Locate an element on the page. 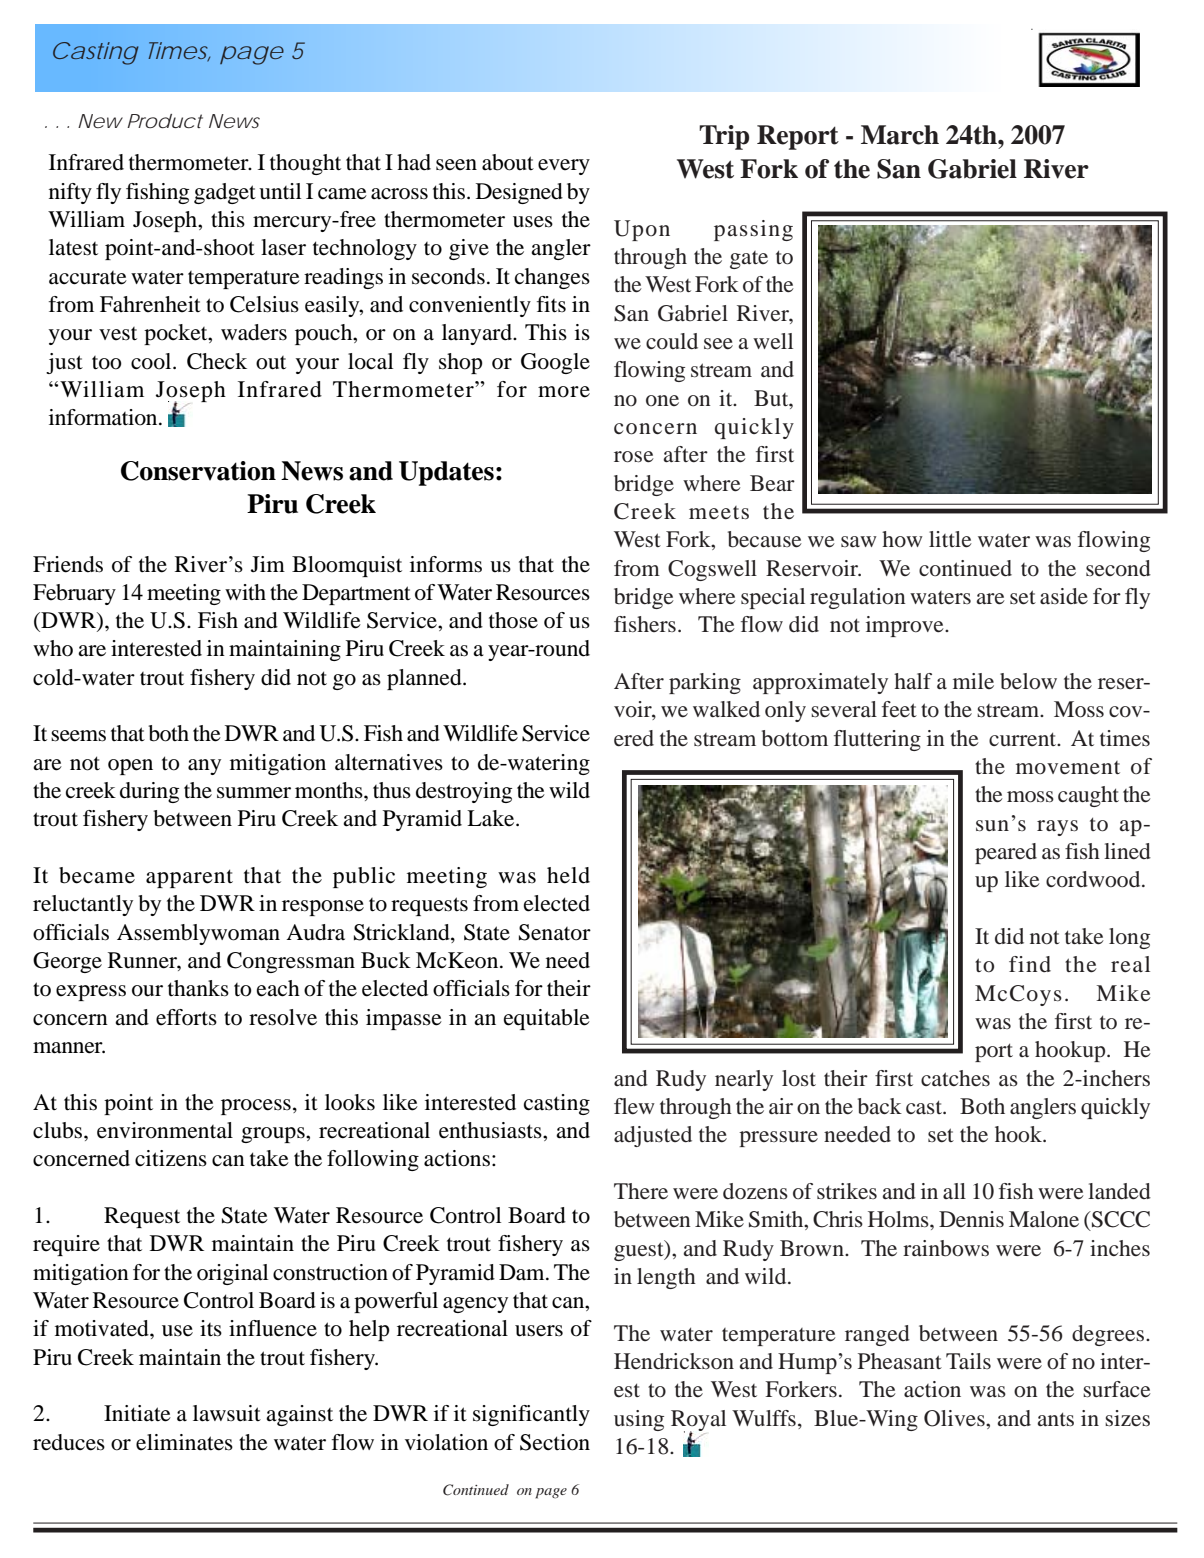 Image resolution: width=1204 pixels, height=1558 pixels. rose is located at coordinates (634, 457).
